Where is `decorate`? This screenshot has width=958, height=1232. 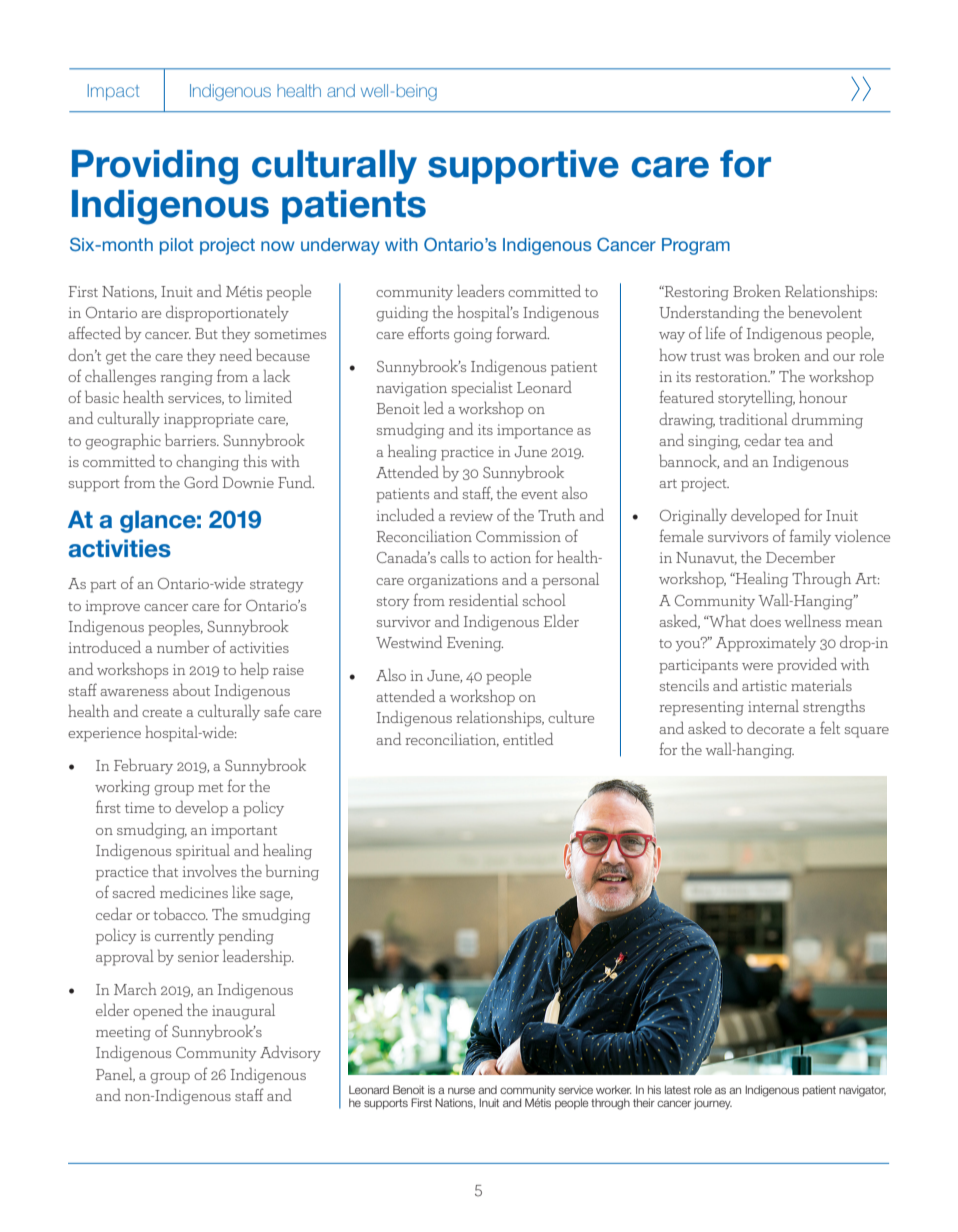 decorate is located at coordinates (775, 727).
